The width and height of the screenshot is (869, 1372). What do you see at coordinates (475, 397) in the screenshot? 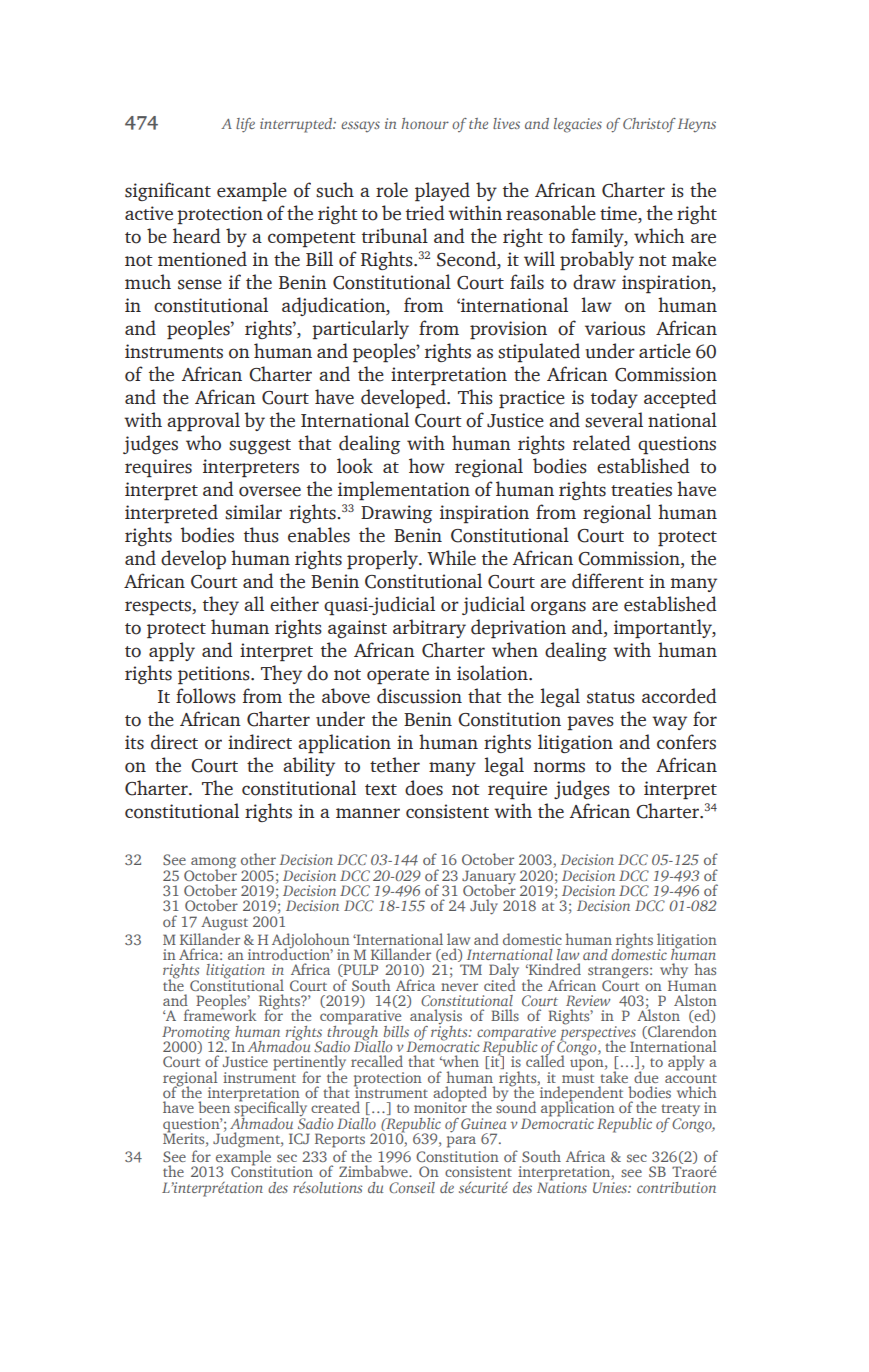
I see `This` at bounding box center [475, 397].
